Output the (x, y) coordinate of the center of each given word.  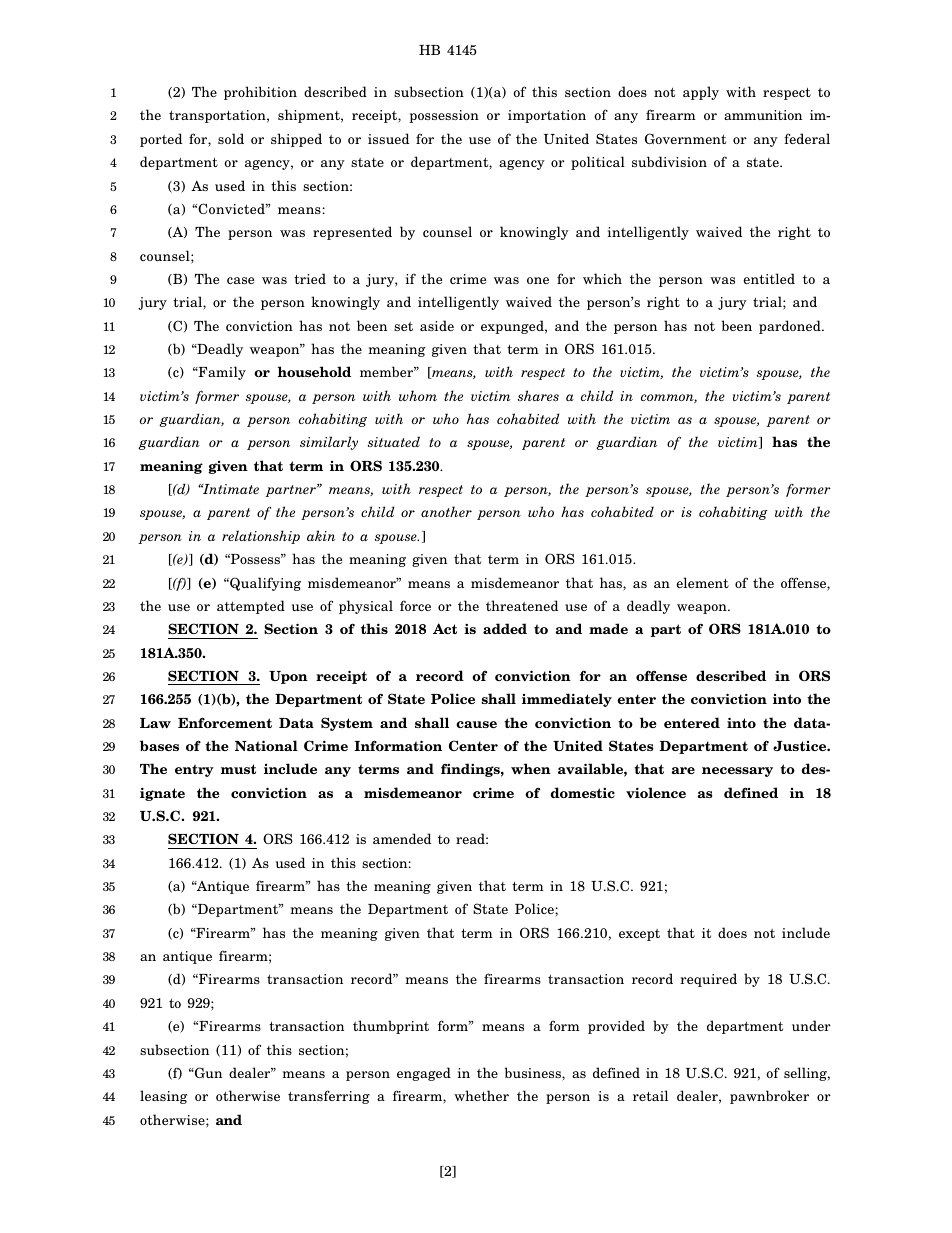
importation (547, 116)
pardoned (791, 327)
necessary (737, 772)
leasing (163, 1097)
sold (231, 138)
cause (476, 724)
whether (481, 1095)
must (238, 769)
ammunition (763, 115)
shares (538, 395)
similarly (329, 443)
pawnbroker (769, 1097)
